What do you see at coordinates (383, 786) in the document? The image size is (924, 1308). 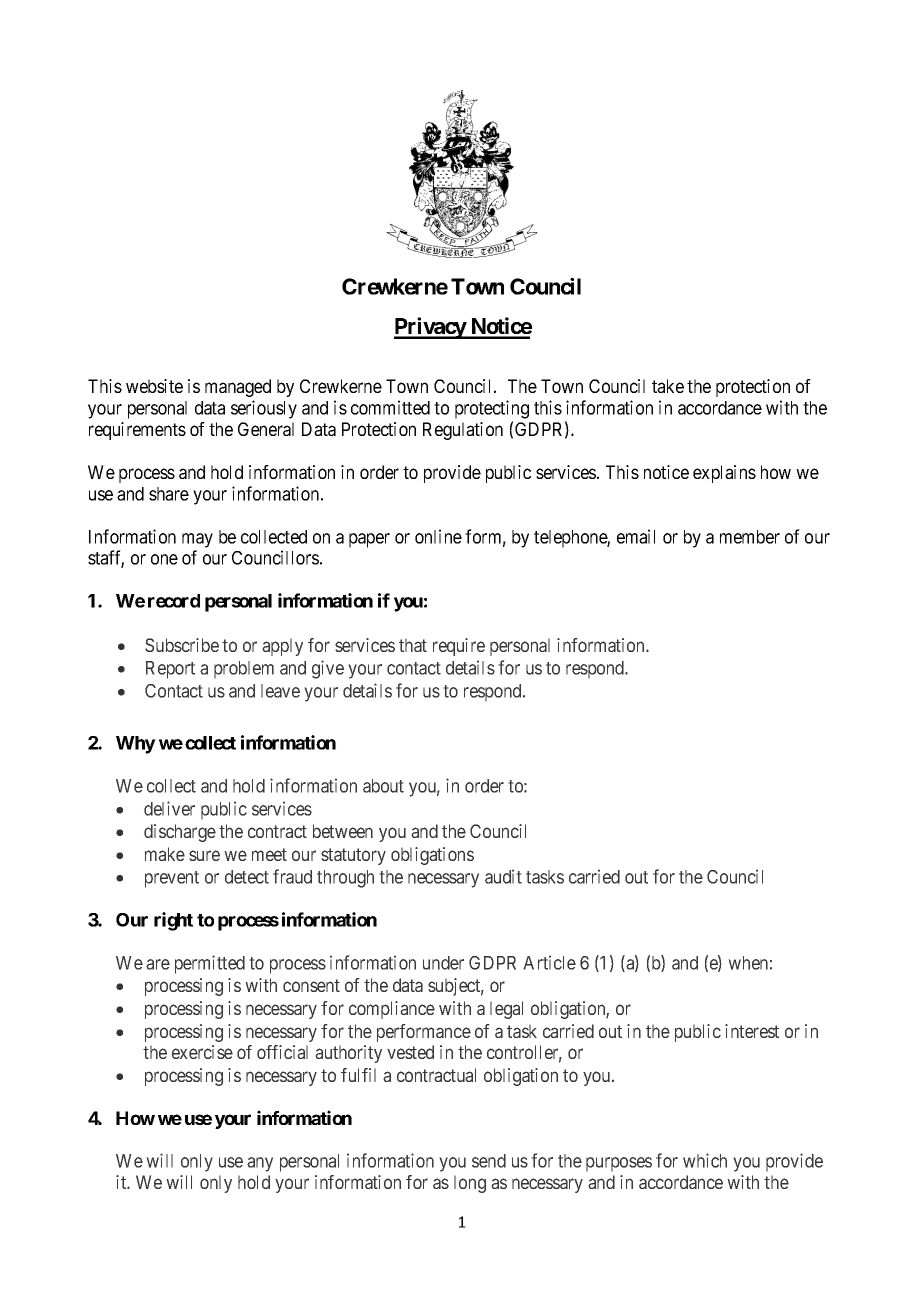 I see `about` at bounding box center [383, 786].
